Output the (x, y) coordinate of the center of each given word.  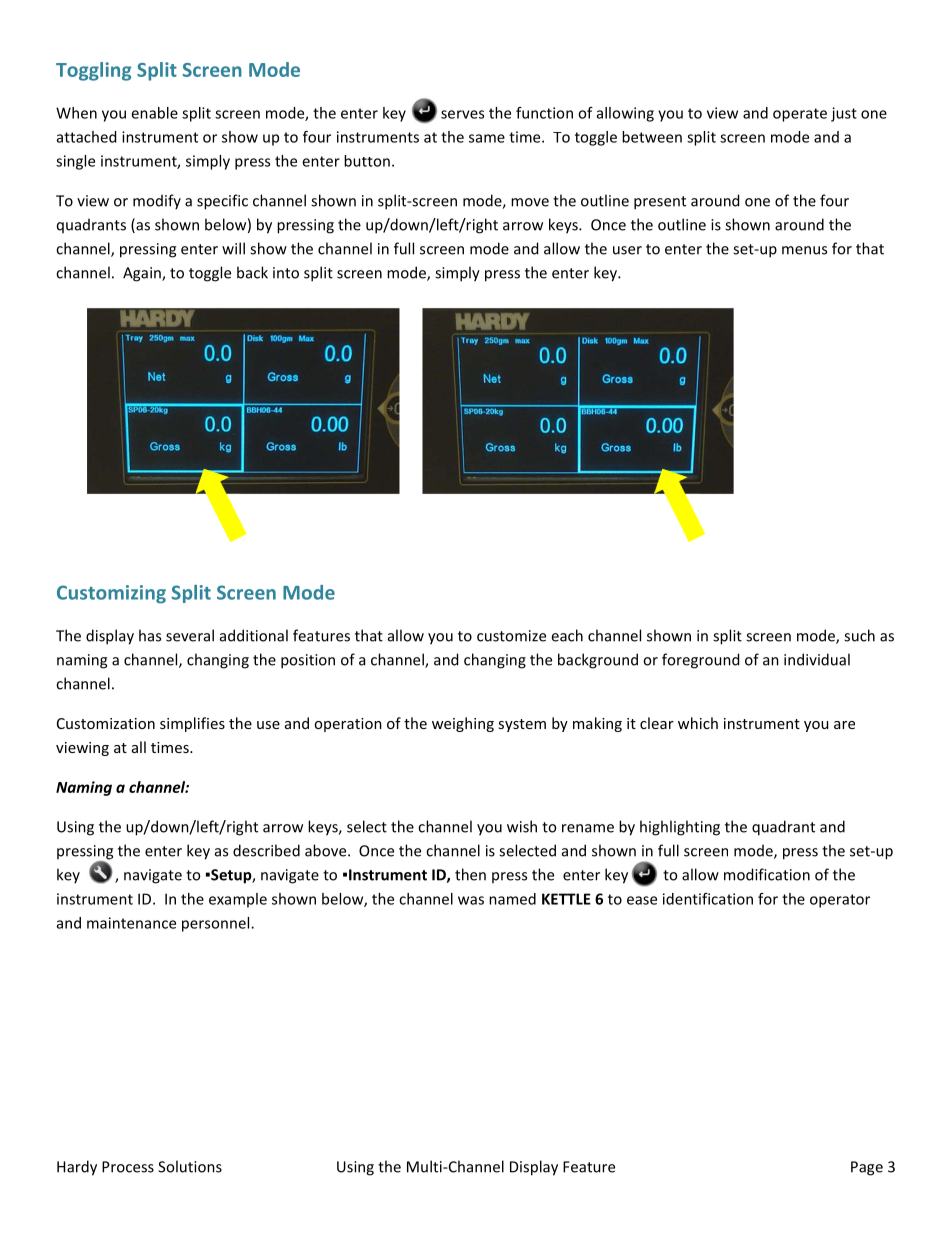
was (471, 900)
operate (800, 115)
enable (154, 113)
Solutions (190, 1166)
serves (462, 114)
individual (817, 659)
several (190, 635)
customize (511, 636)
